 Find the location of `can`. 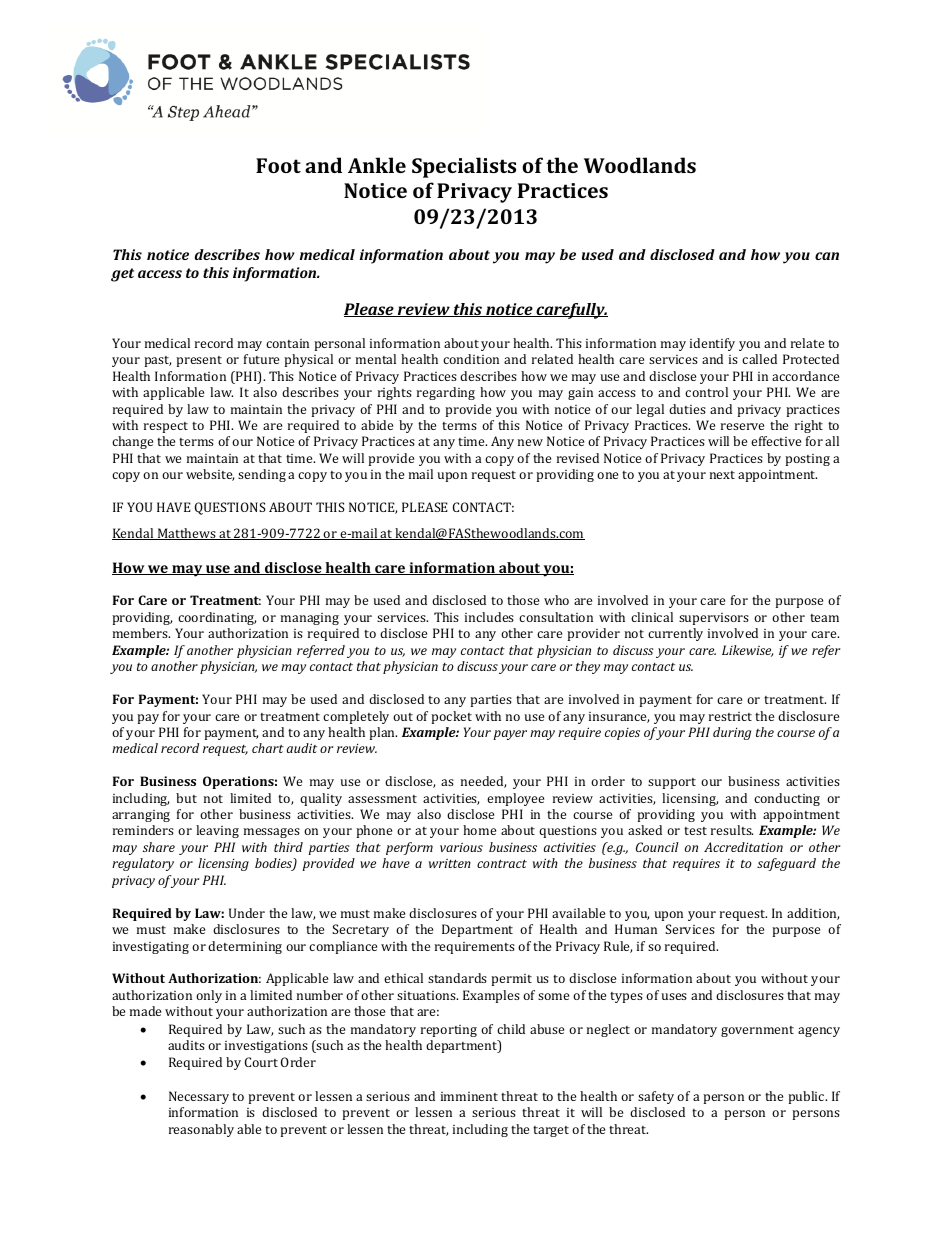

can is located at coordinates (827, 256).
